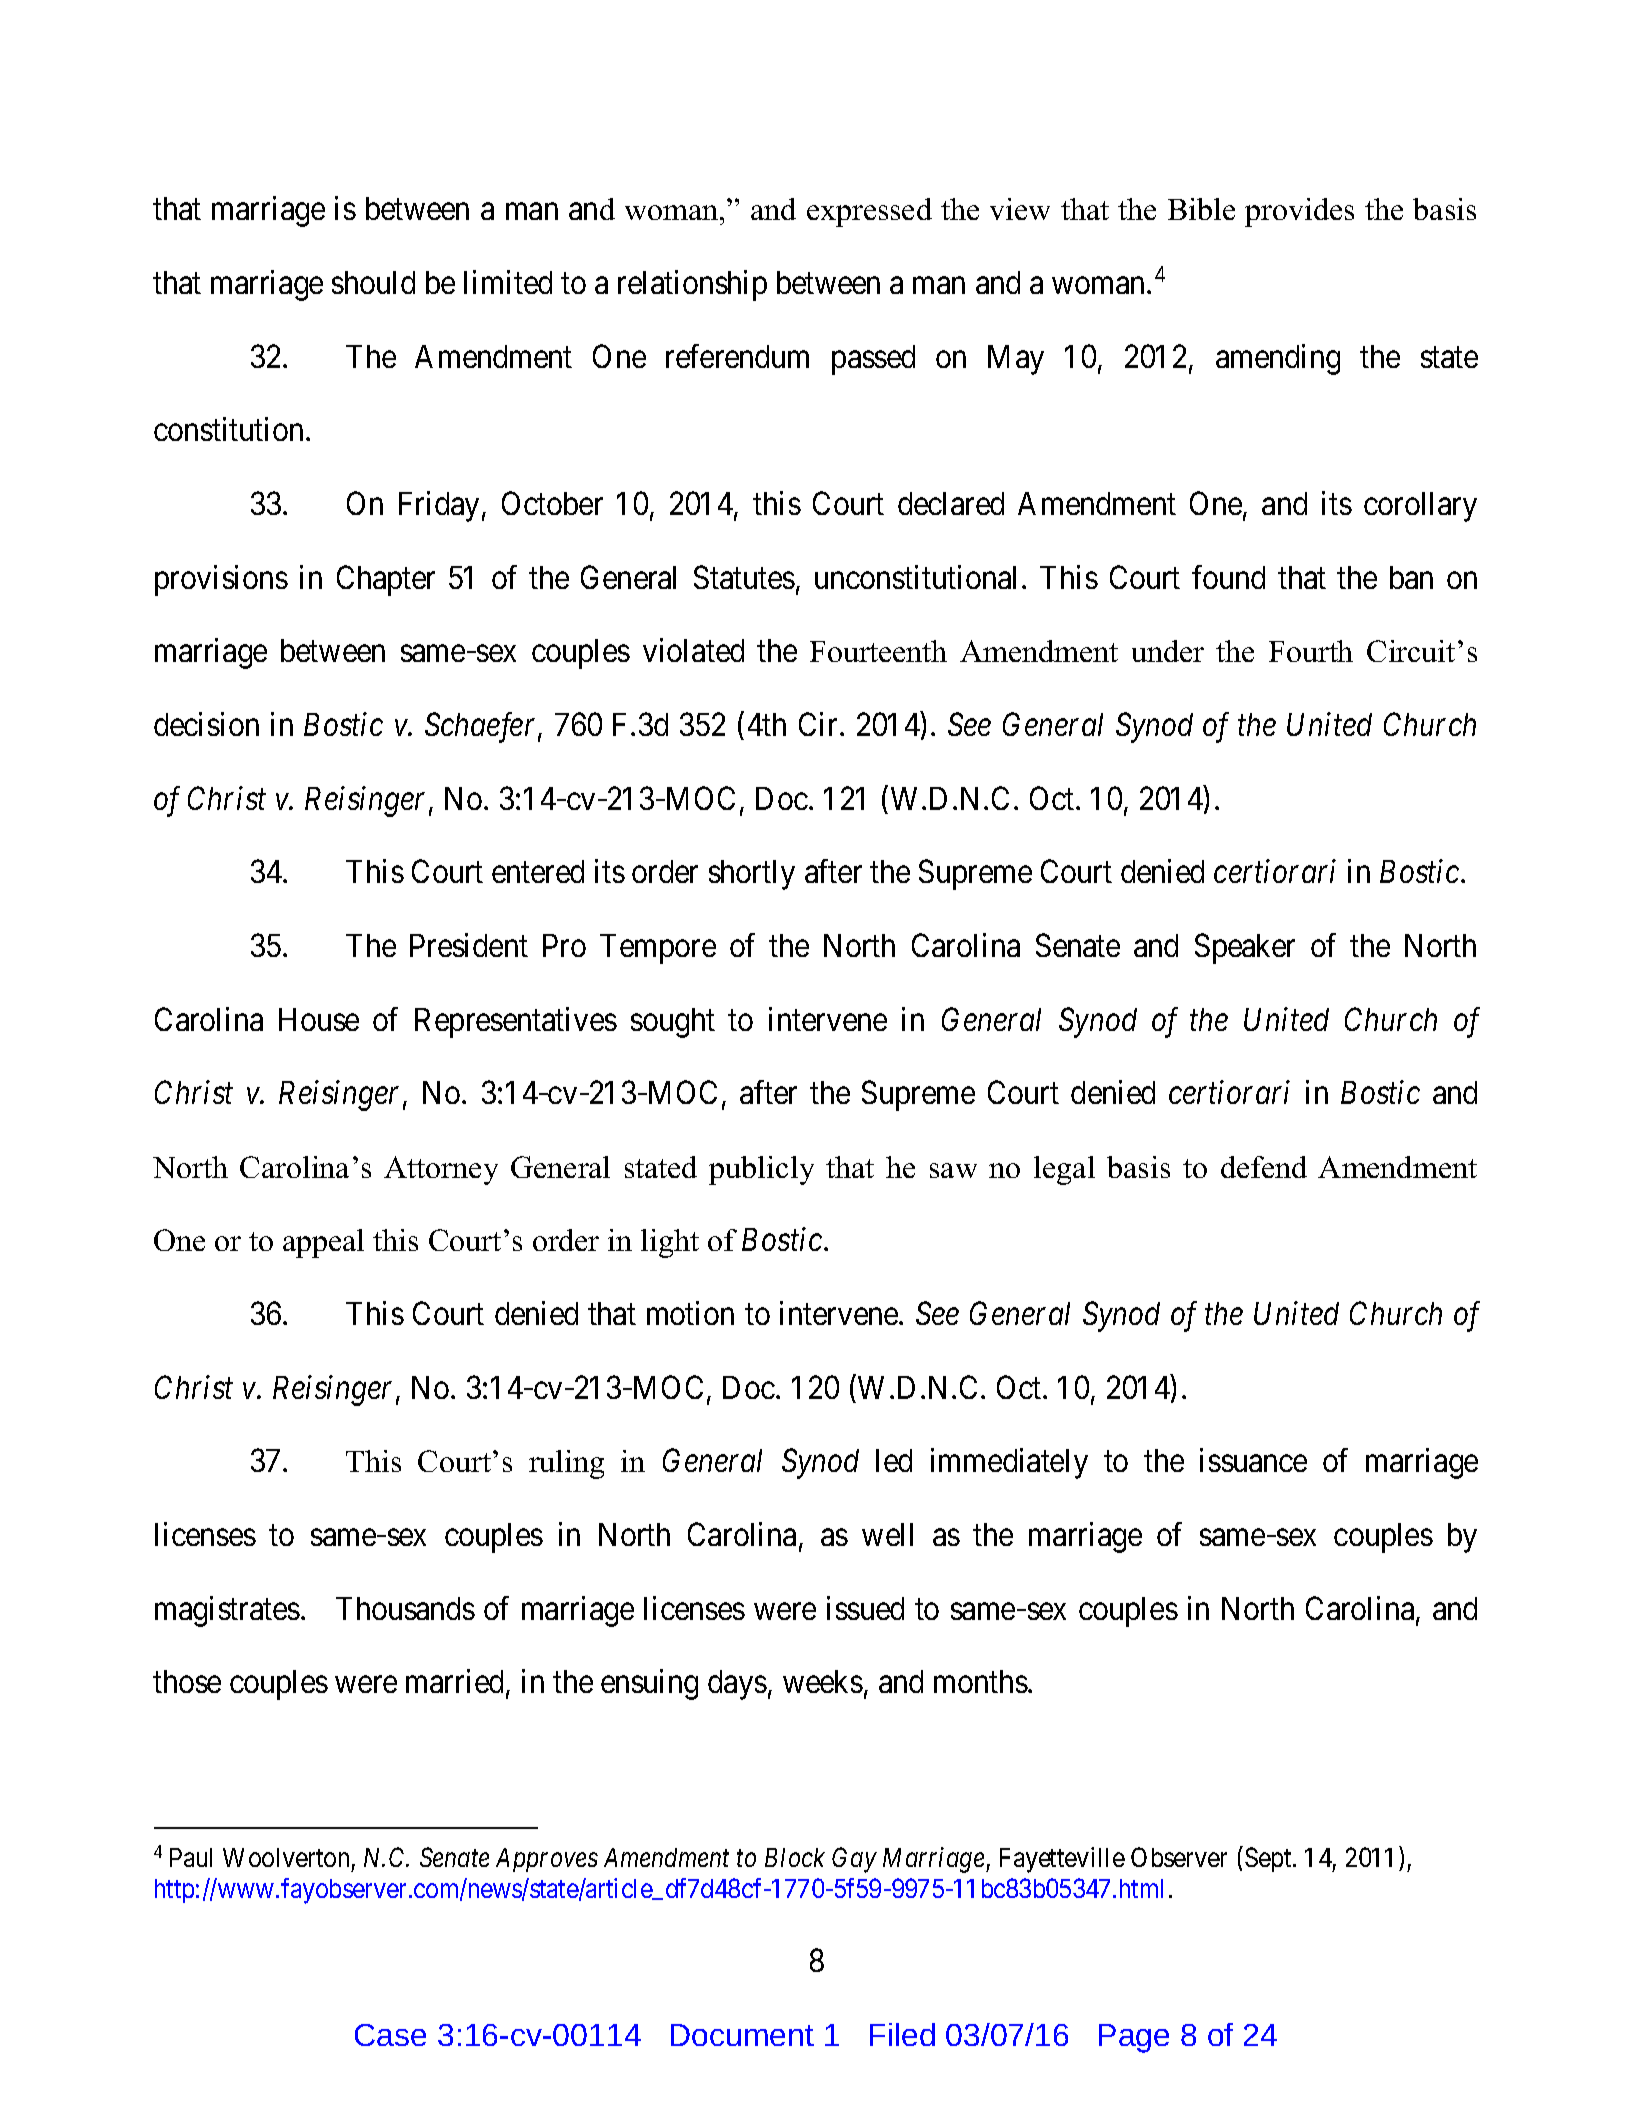 The image size is (1632, 2113). I want to click on motion, so click(690, 1313).
